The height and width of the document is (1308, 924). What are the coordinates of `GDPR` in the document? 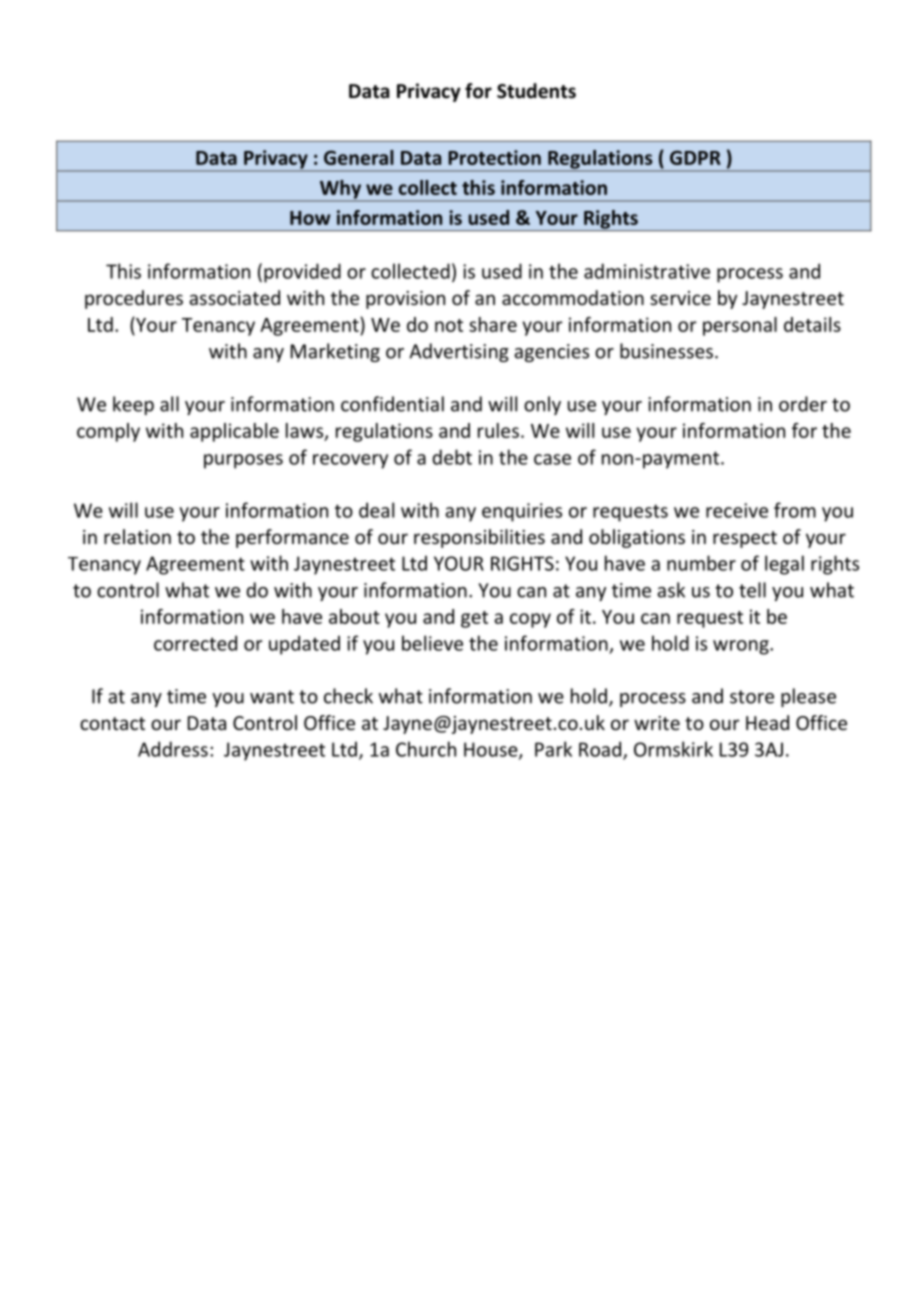 It's located at (695, 157).
